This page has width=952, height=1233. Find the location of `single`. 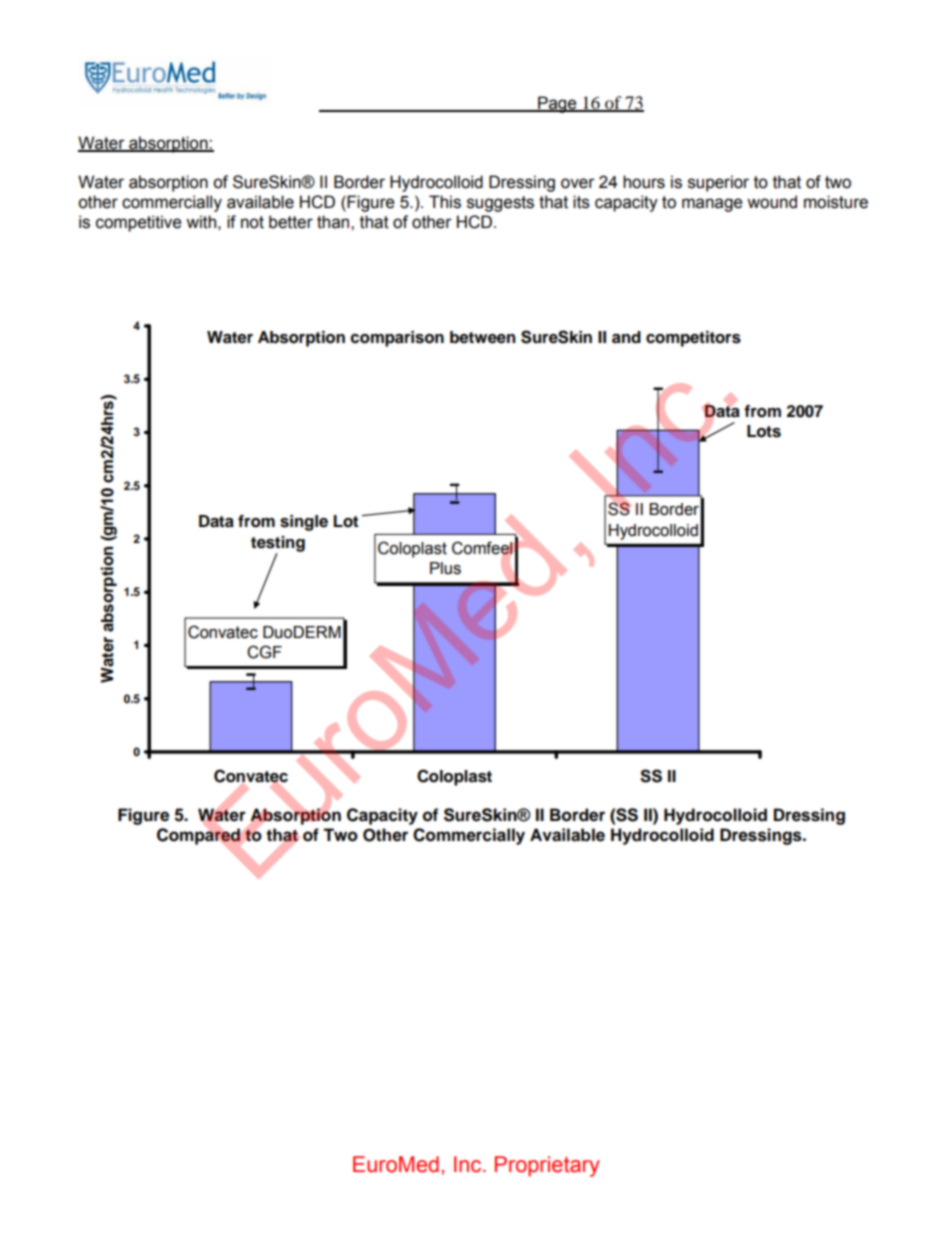

single is located at coordinates (304, 523).
